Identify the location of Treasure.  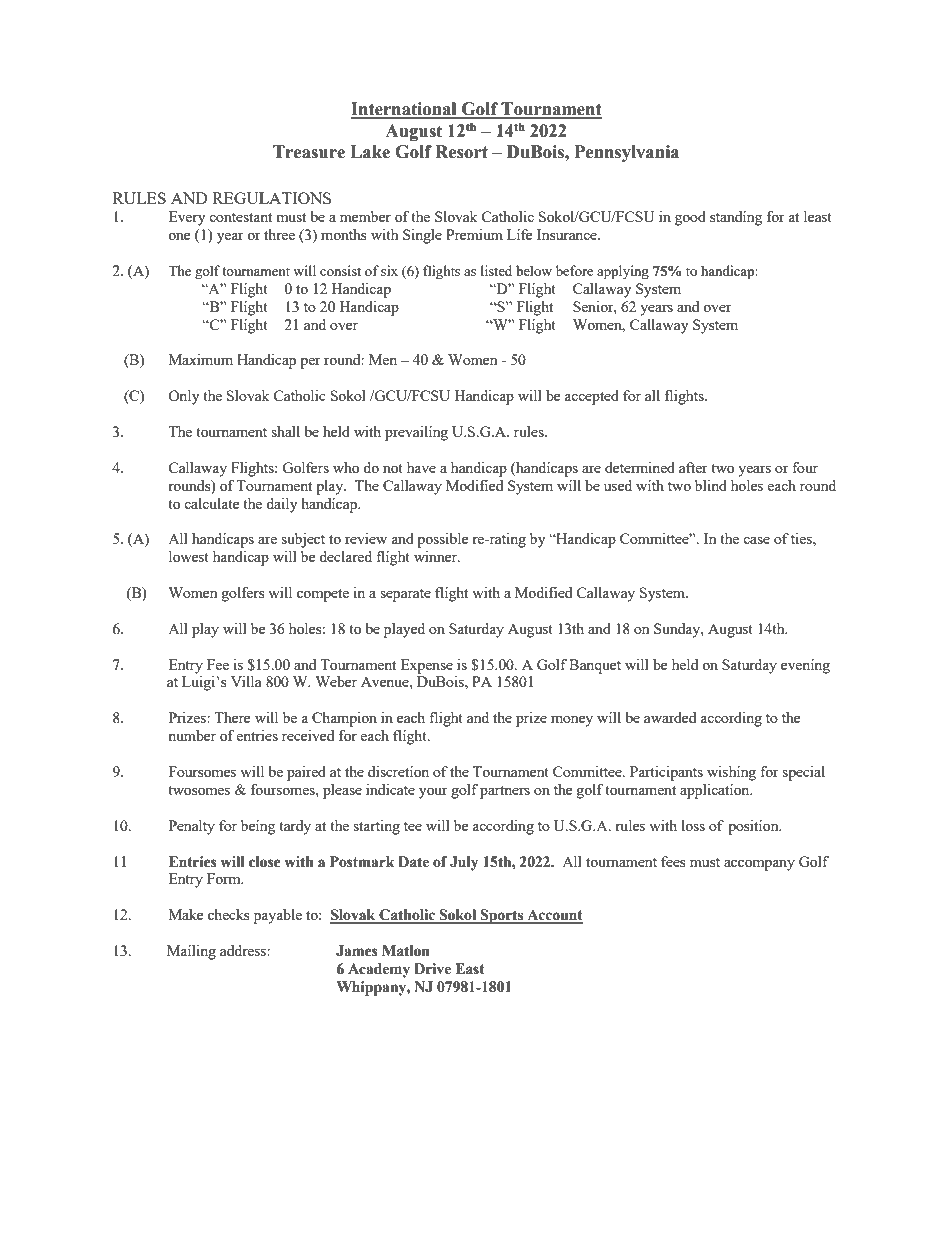
(309, 152).
